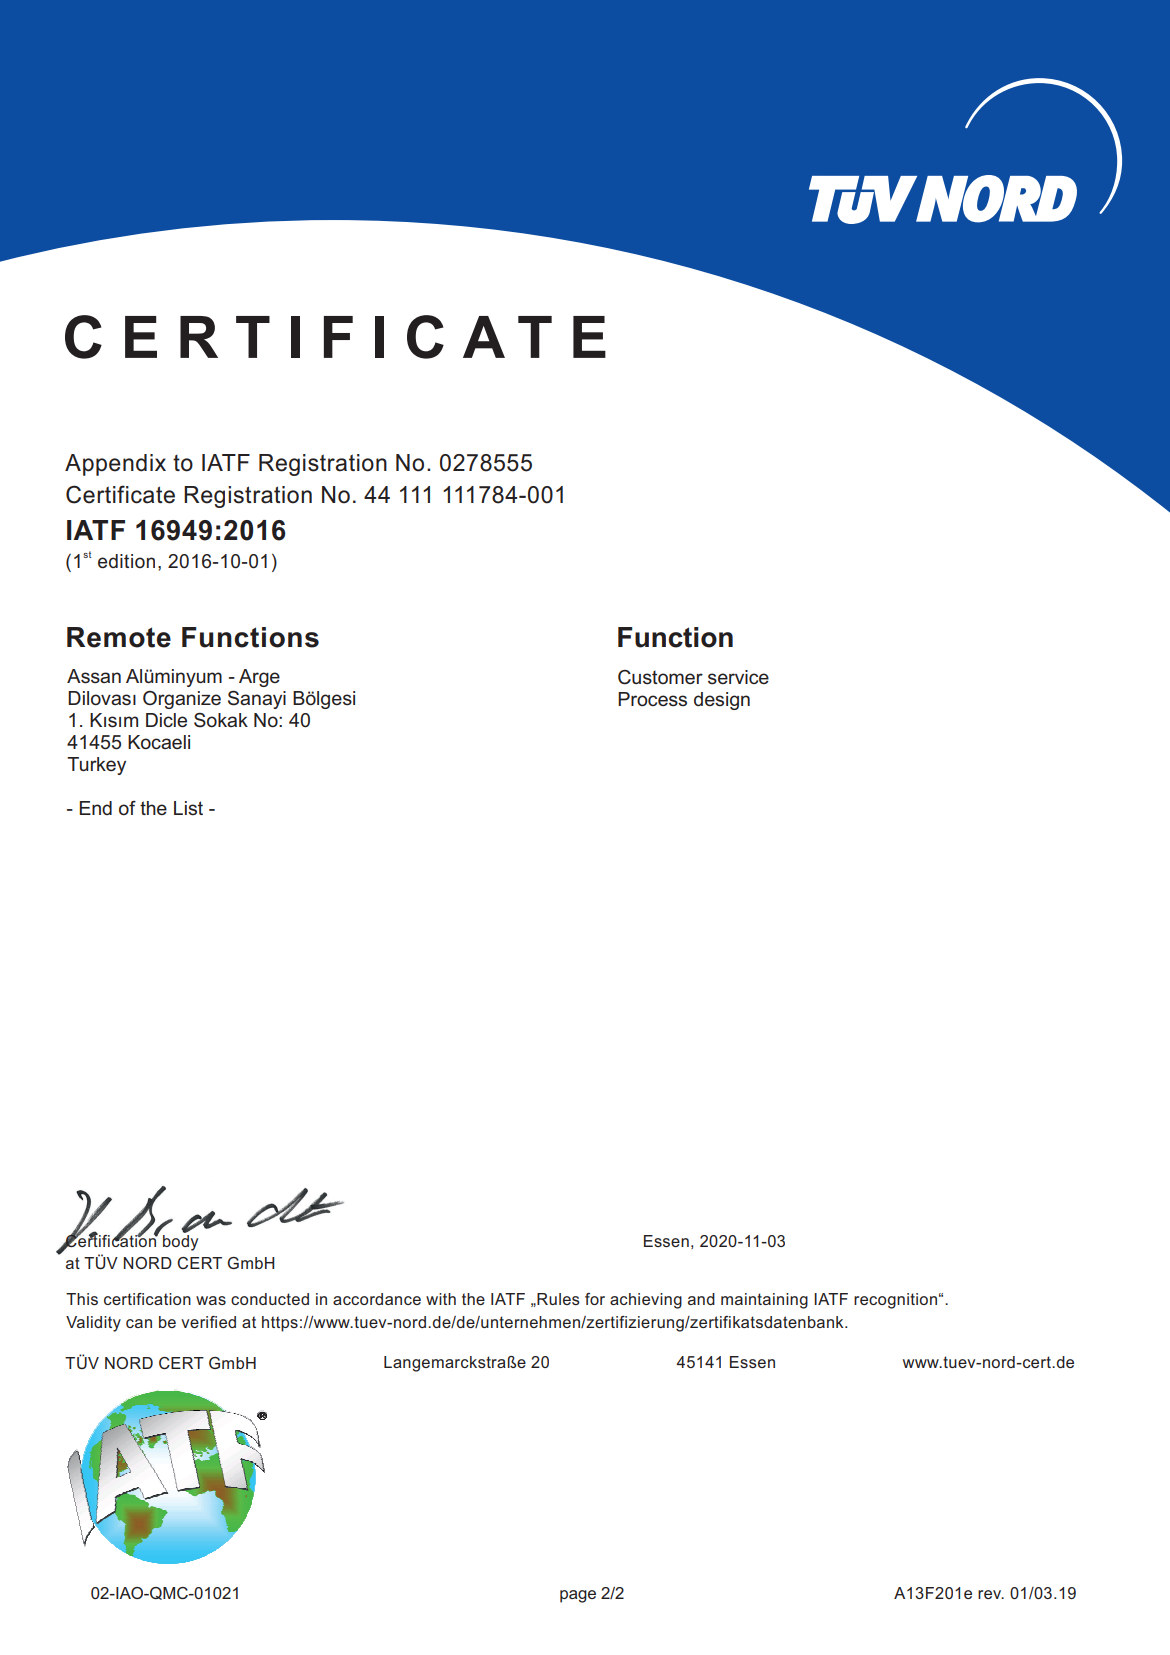  I want to click on for, so click(595, 1299).
